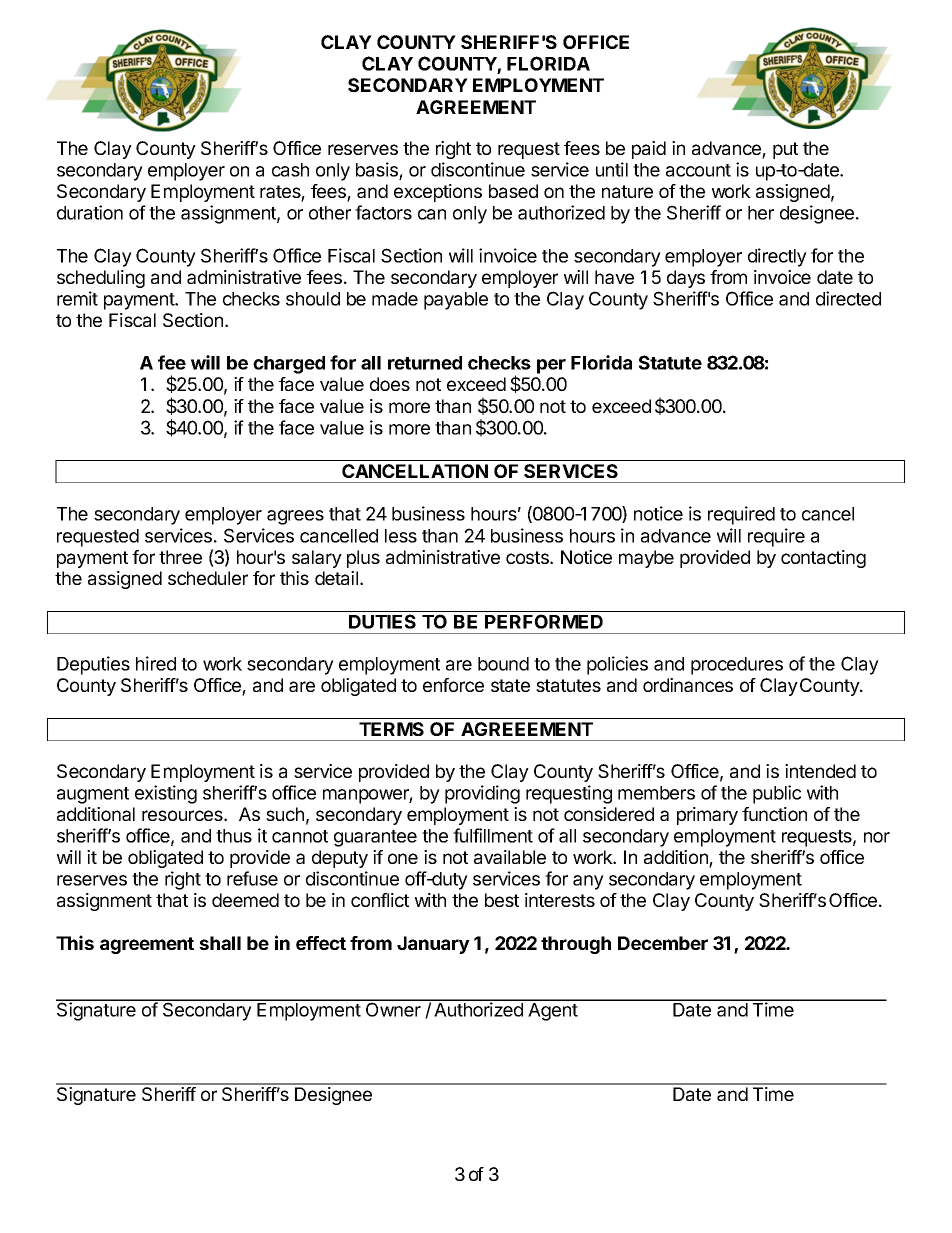 This page has width=952, height=1233. Describe the element at coordinates (698, 170) in the page. I see `account` at that location.
